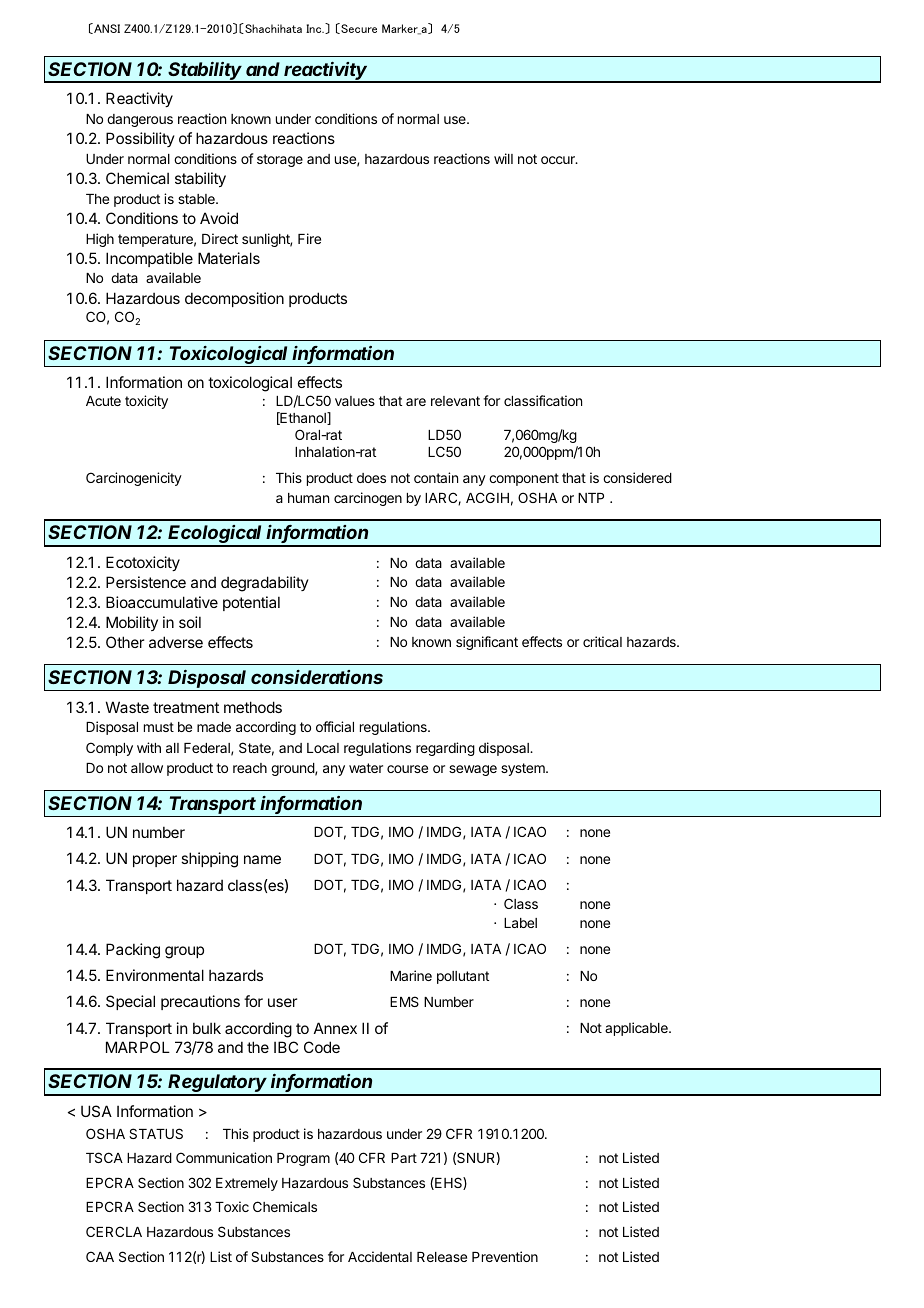 This screenshot has width=924, height=1308. What do you see at coordinates (140, 120) in the screenshot?
I see `dangerous` at bounding box center [140, 120].
